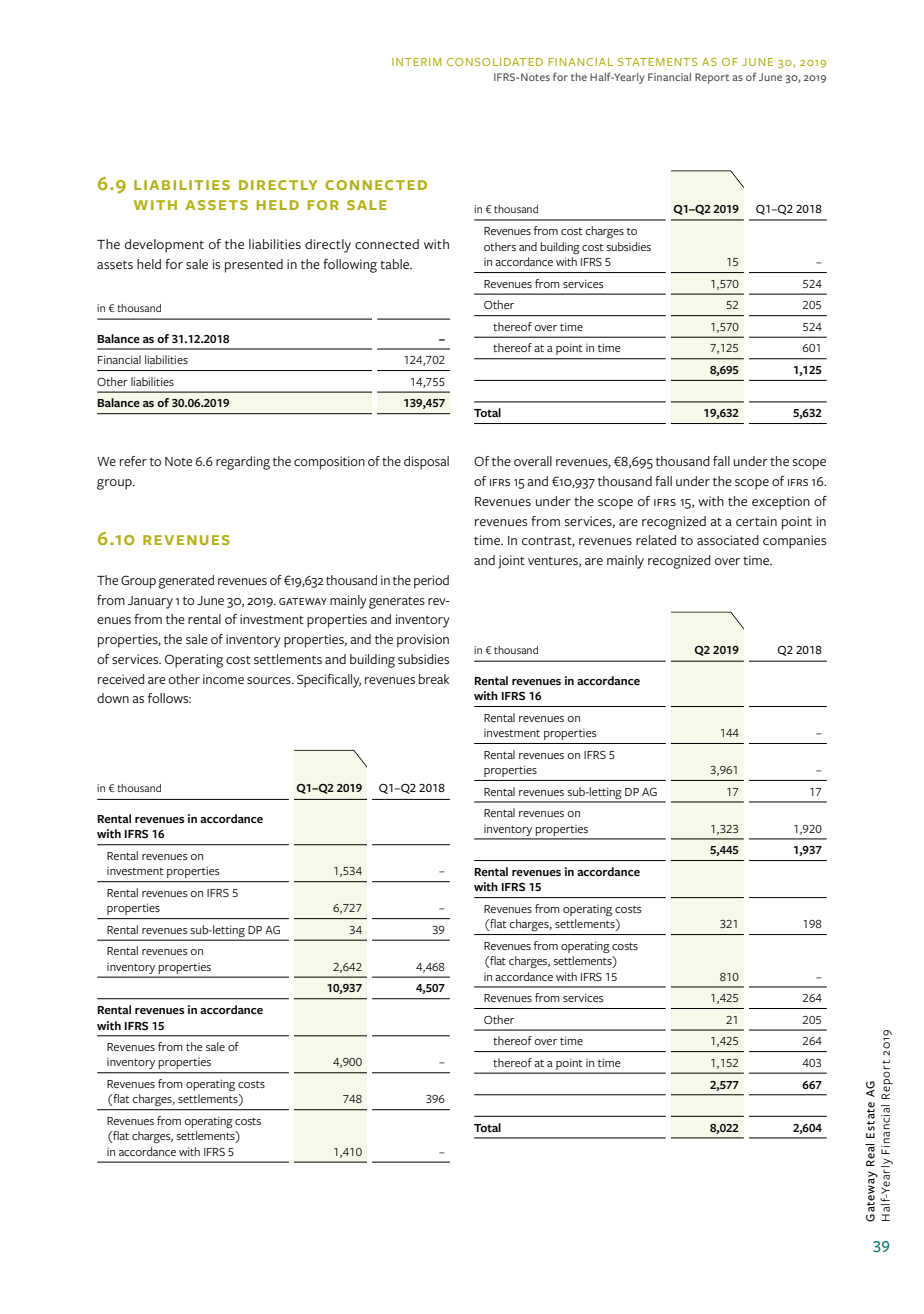  I want to click on exception, so click(781, 503).
